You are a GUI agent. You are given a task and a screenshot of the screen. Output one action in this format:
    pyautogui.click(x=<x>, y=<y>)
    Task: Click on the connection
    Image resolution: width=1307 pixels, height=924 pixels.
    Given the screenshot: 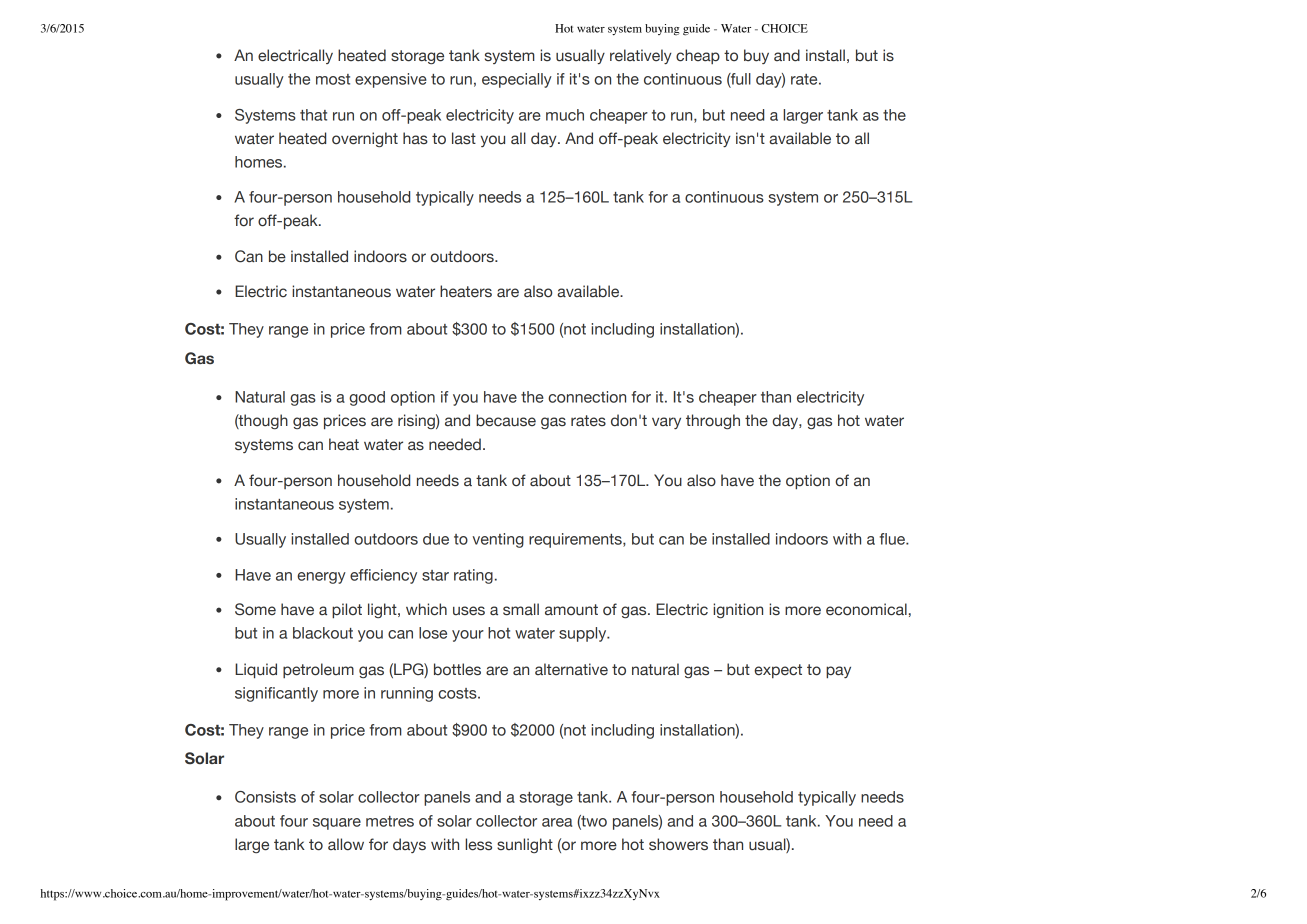 What is the action you would take?
    pyautogui.click(x=587, y=397)
